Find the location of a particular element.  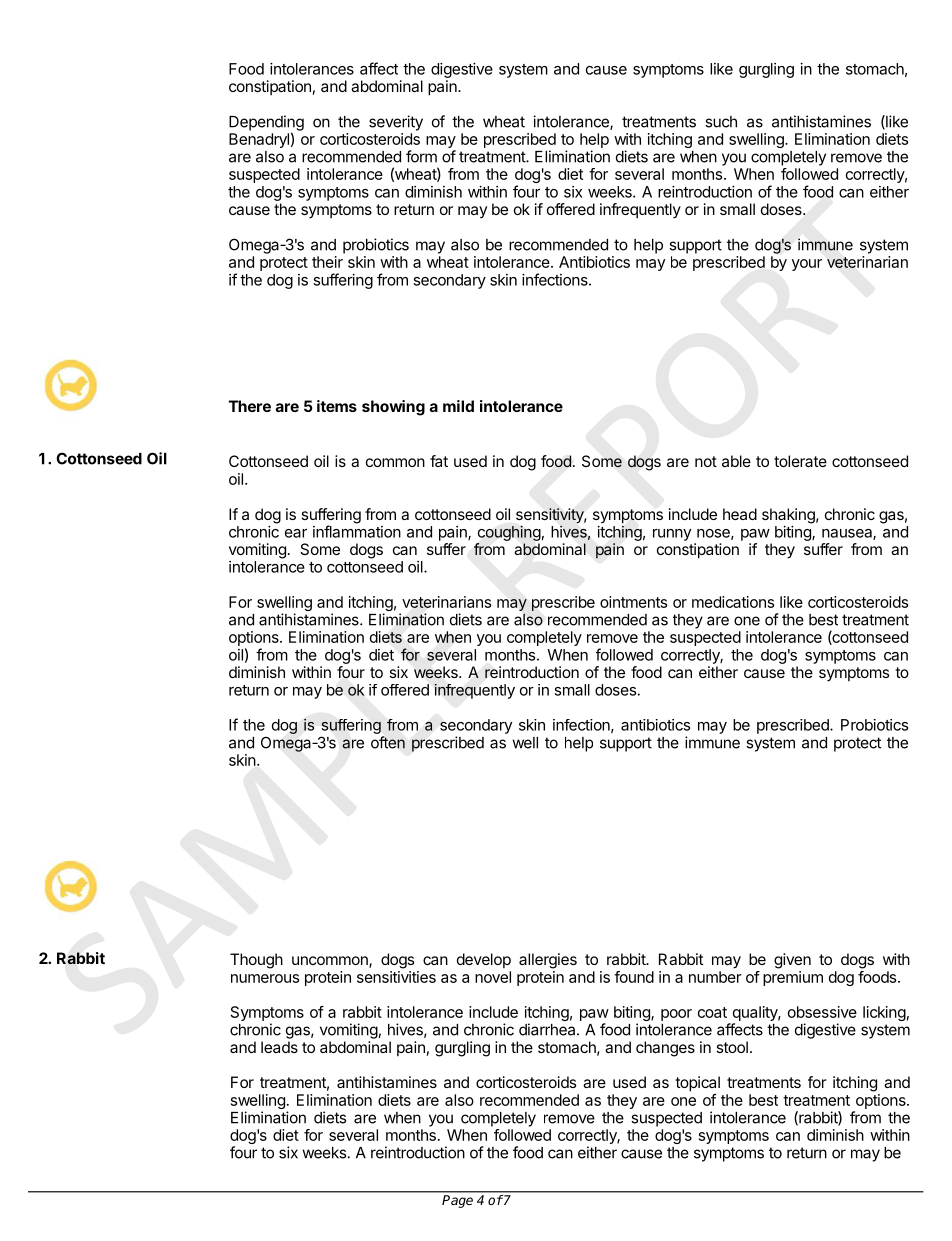

allergies is located at coordinates (548, 961).
